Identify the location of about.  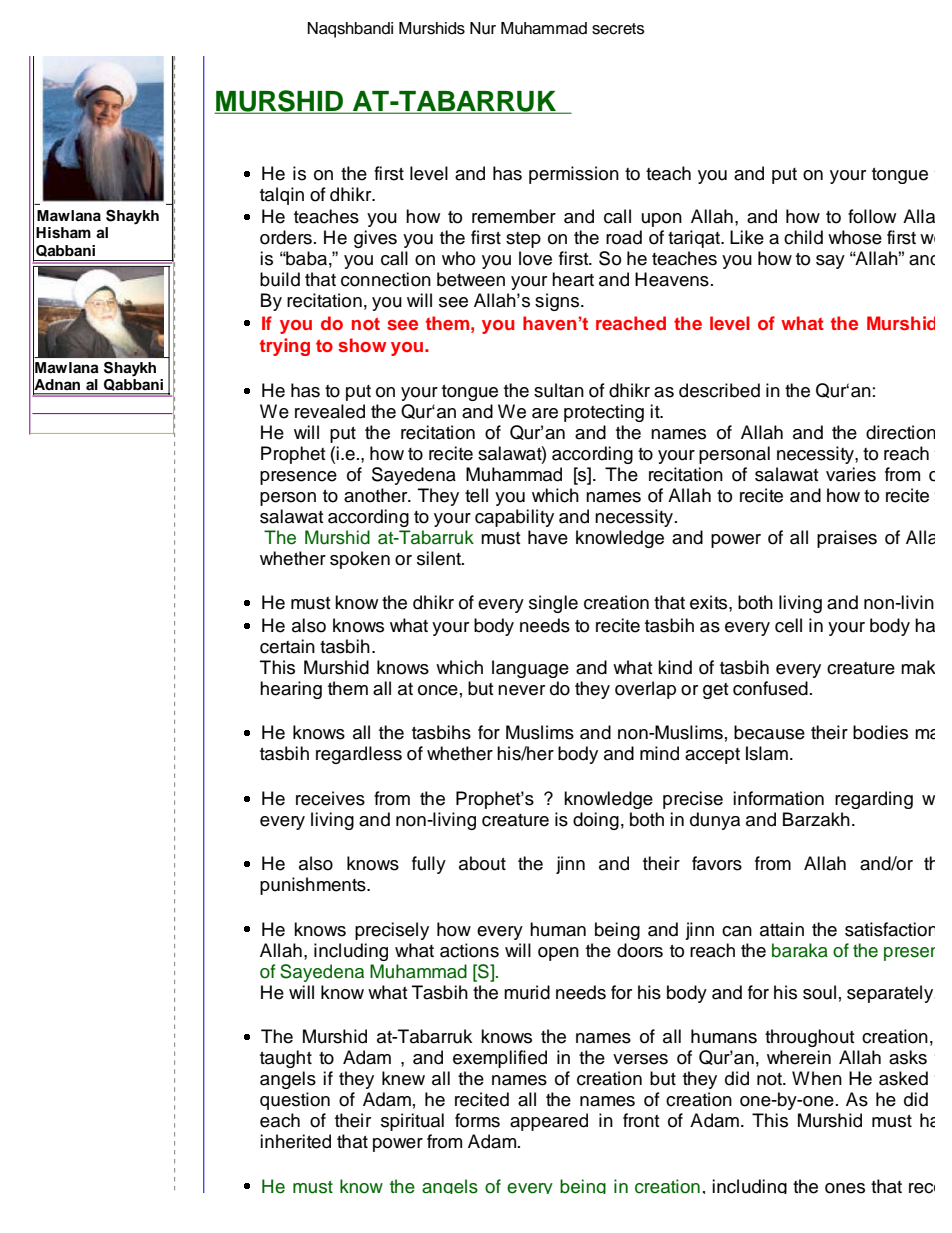
(482, 863).
